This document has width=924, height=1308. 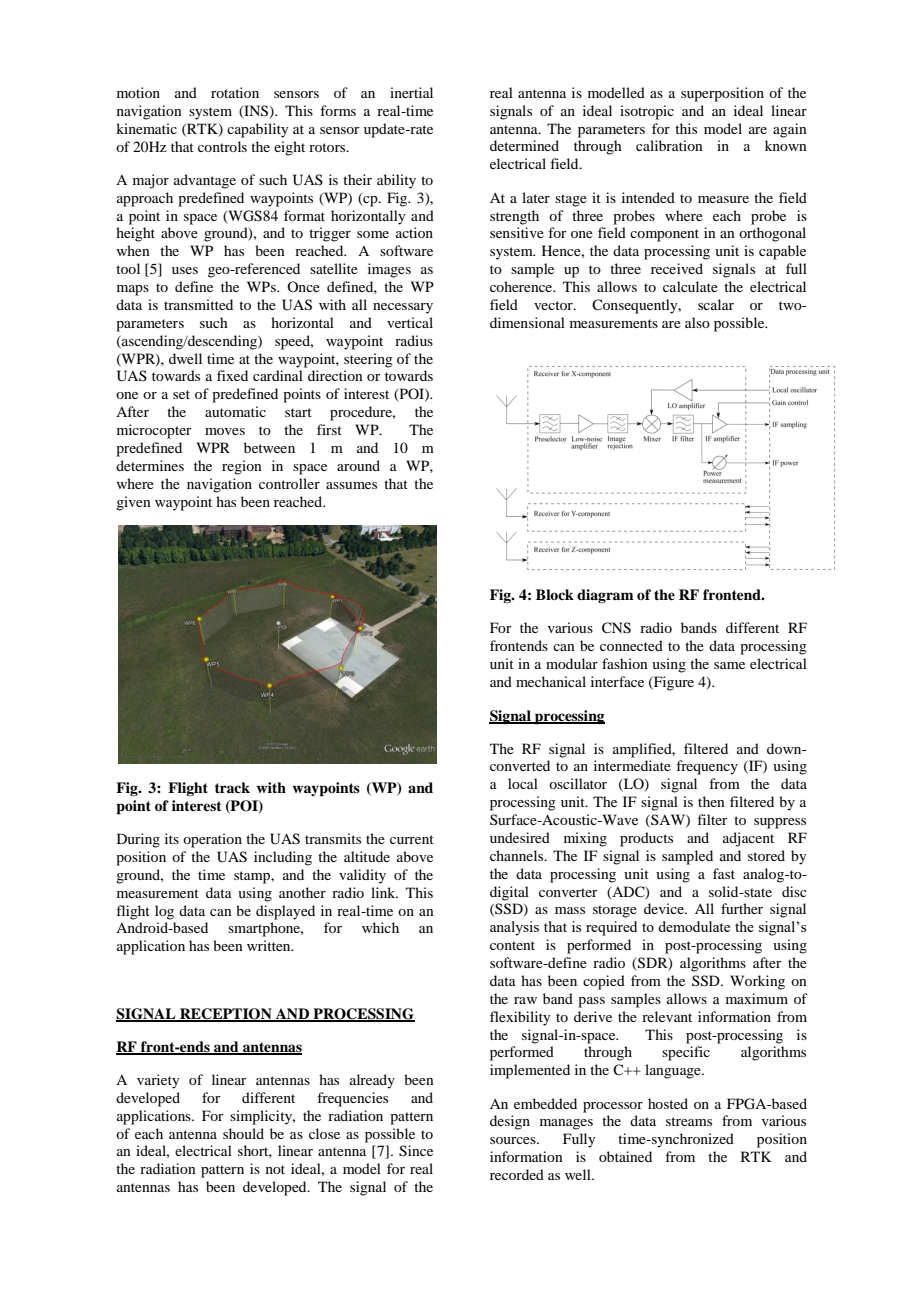 What do you see at coordinates (232, 787) in the document?
I see `track` at bounding box center [232, 787].
